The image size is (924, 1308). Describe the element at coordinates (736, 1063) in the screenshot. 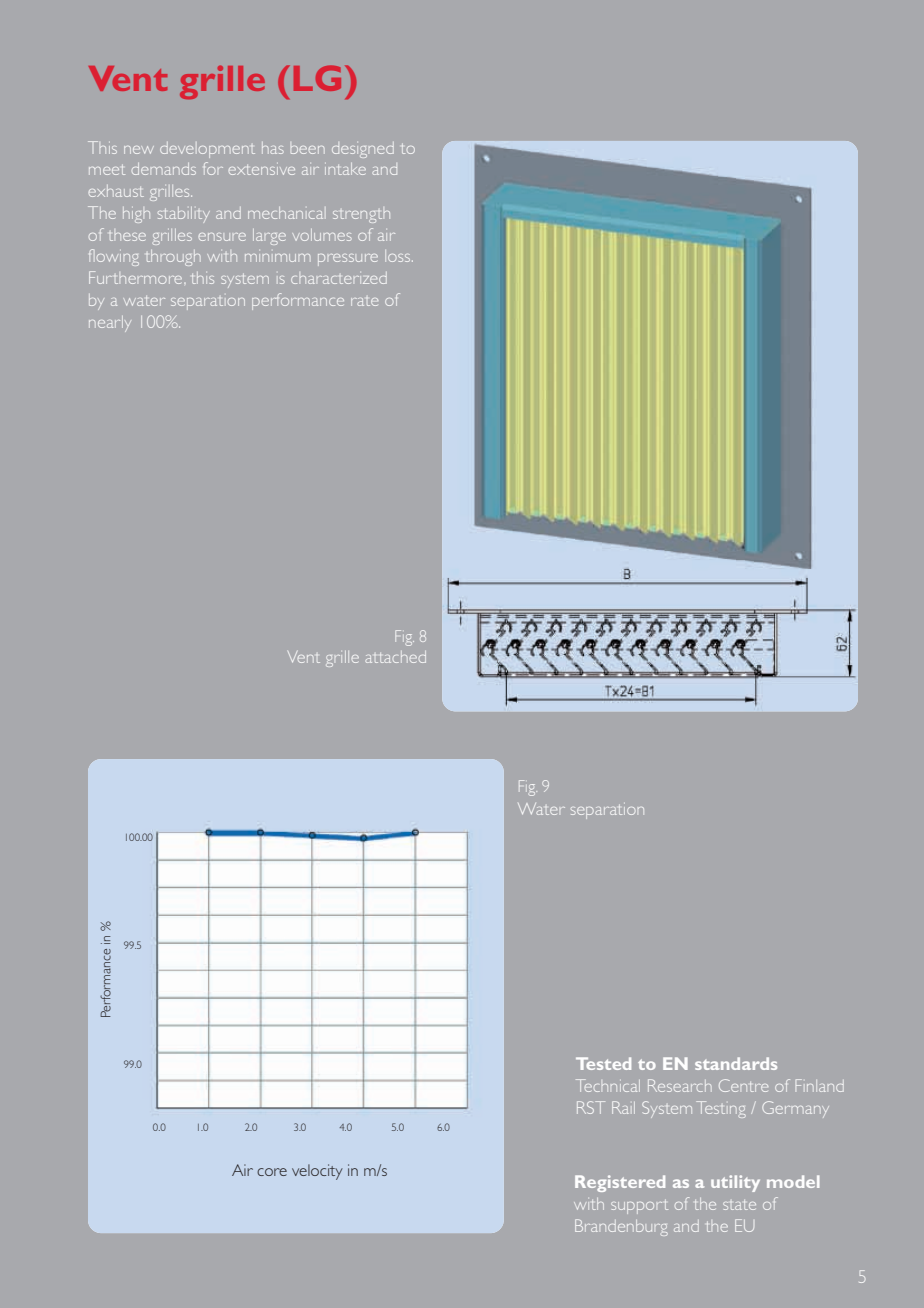

I see `standards` at that location.
